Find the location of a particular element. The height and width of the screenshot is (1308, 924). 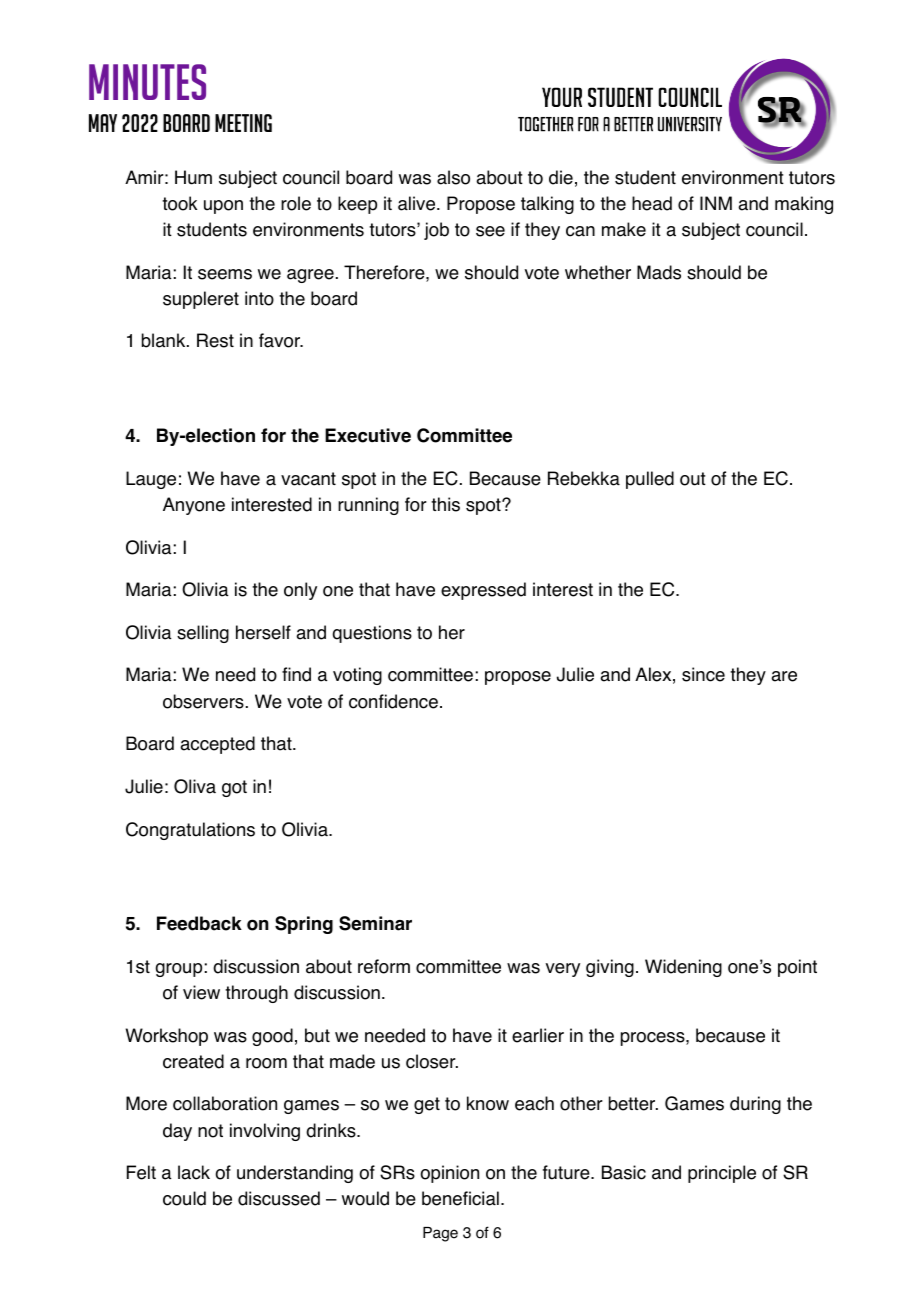

job is located at coordinates (436, 231).
